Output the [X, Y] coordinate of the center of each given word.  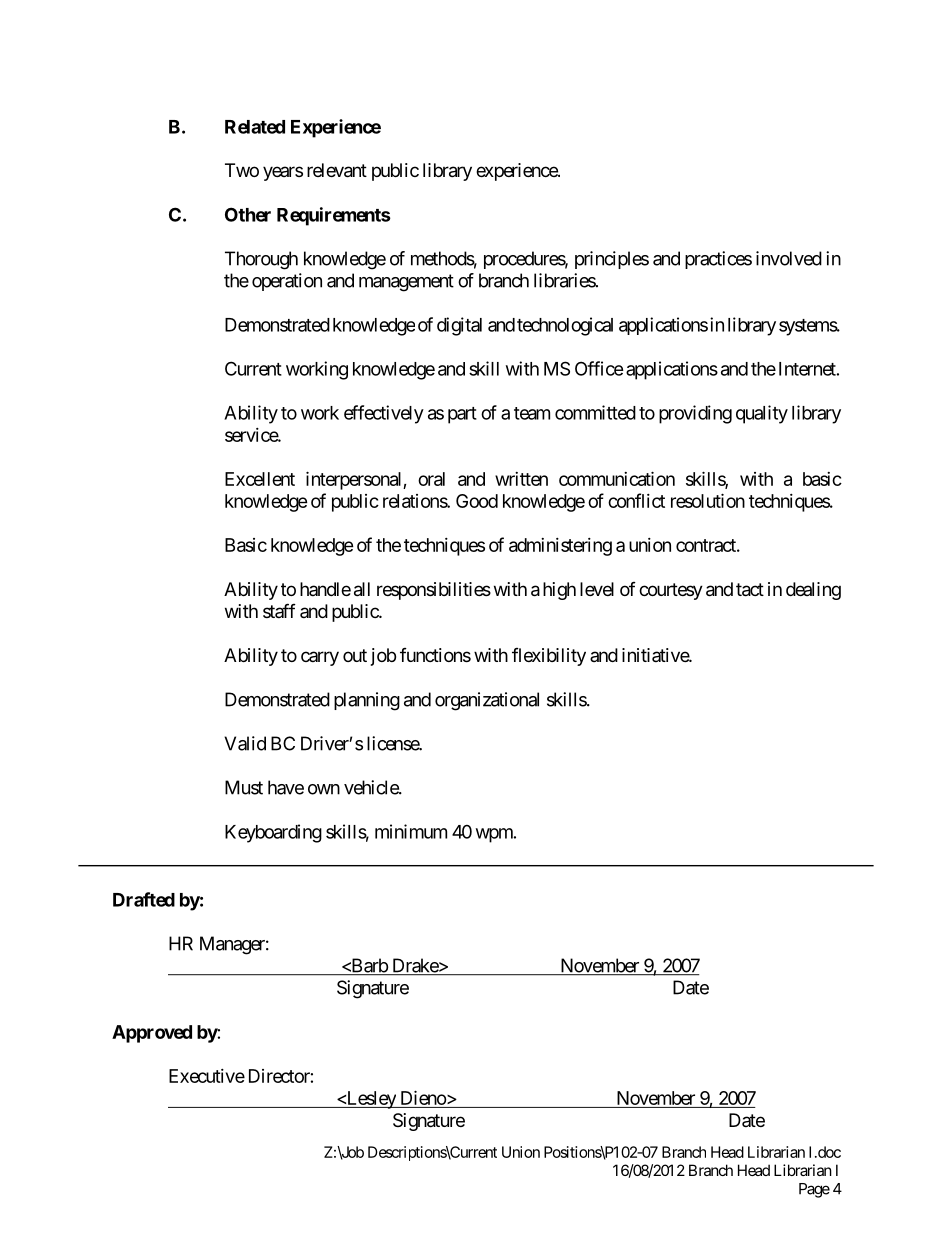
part [462, 415]
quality [762, 414]
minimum [411, 831]
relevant [337, 170]
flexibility [549, 657]
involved [789, 258]
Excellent [260, 479]
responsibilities [434, 591]
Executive [207, 1076]
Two [242, 170]
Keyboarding [273, 833]
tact [750, 590]
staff [279, 610]
